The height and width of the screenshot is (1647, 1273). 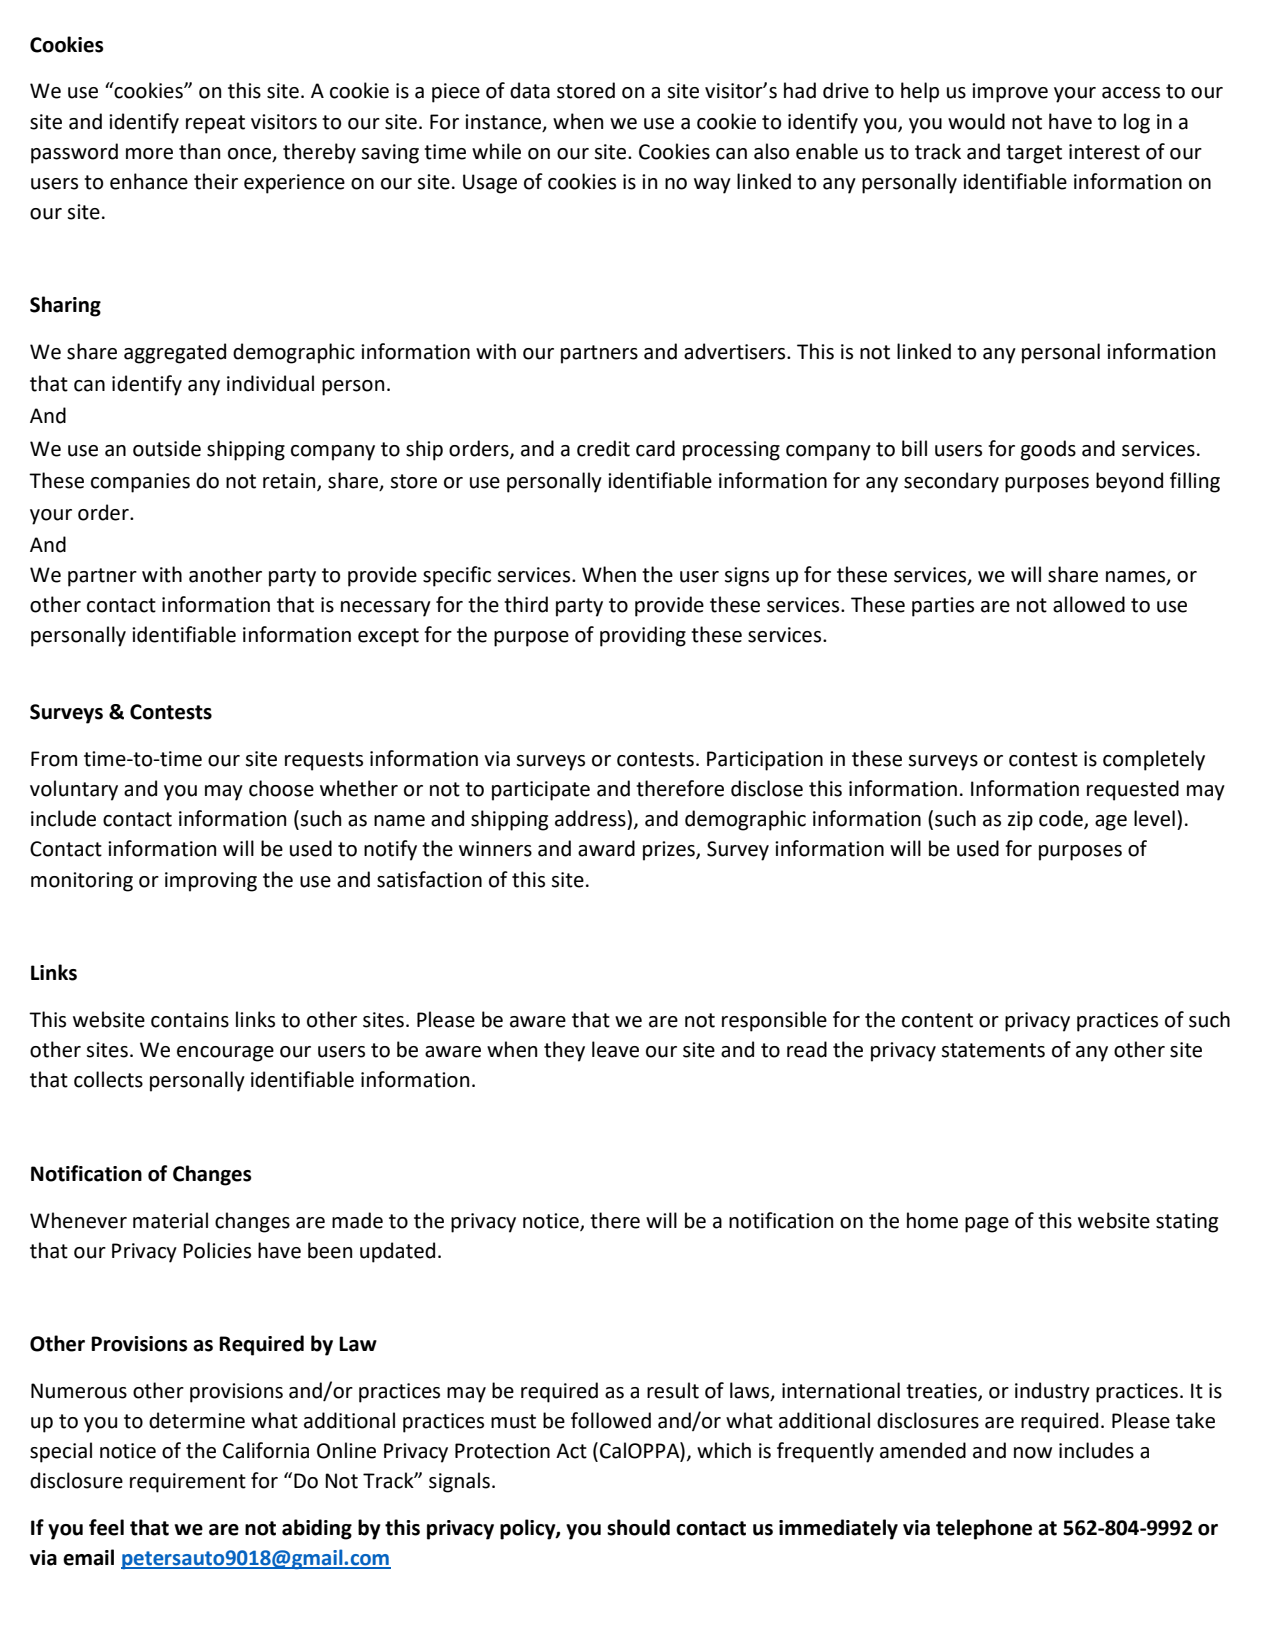 I want to click on improving, so click(x=211, y=882).
